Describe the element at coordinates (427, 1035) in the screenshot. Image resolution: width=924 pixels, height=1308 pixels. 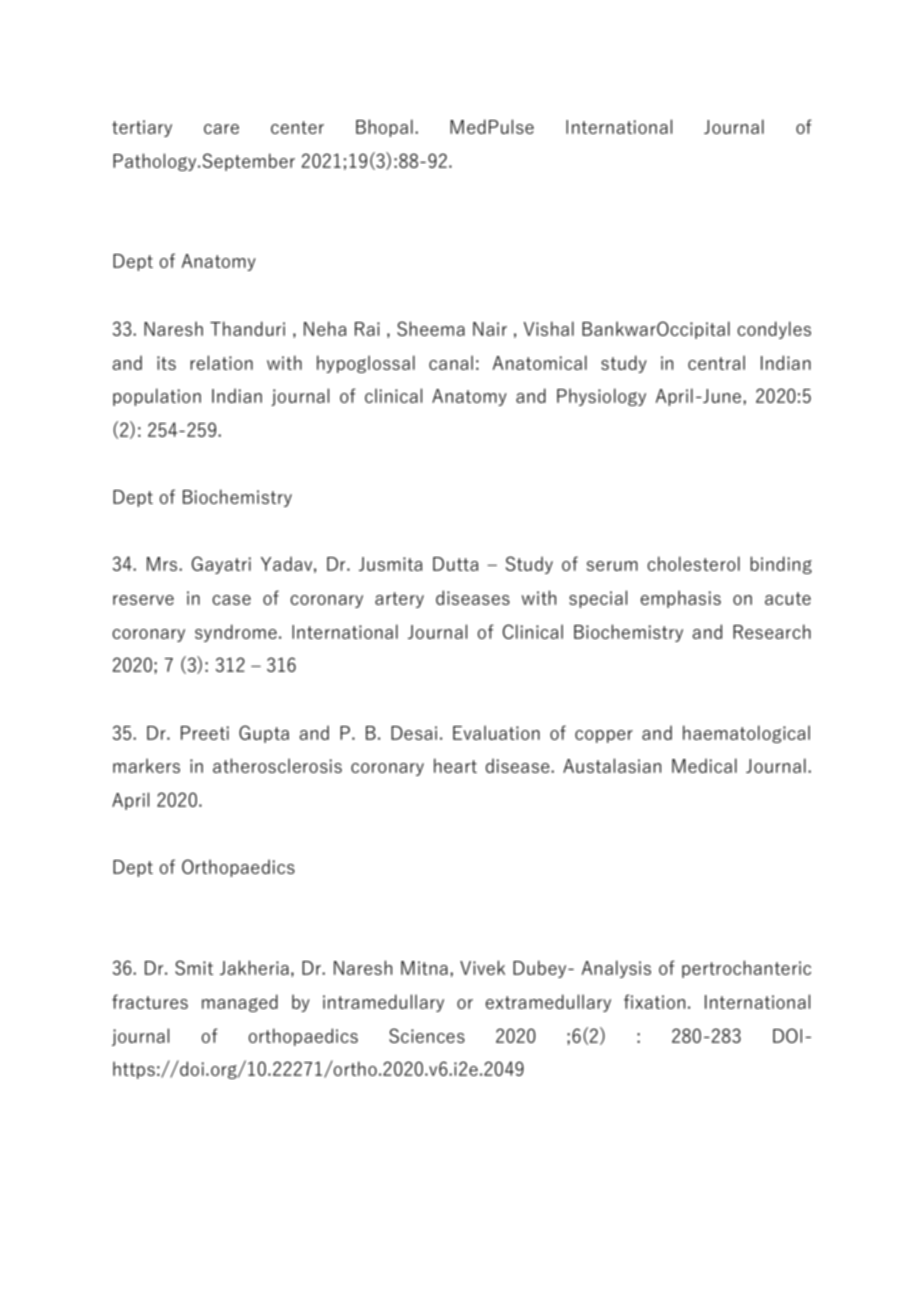
I see `Sciences` at that location.
